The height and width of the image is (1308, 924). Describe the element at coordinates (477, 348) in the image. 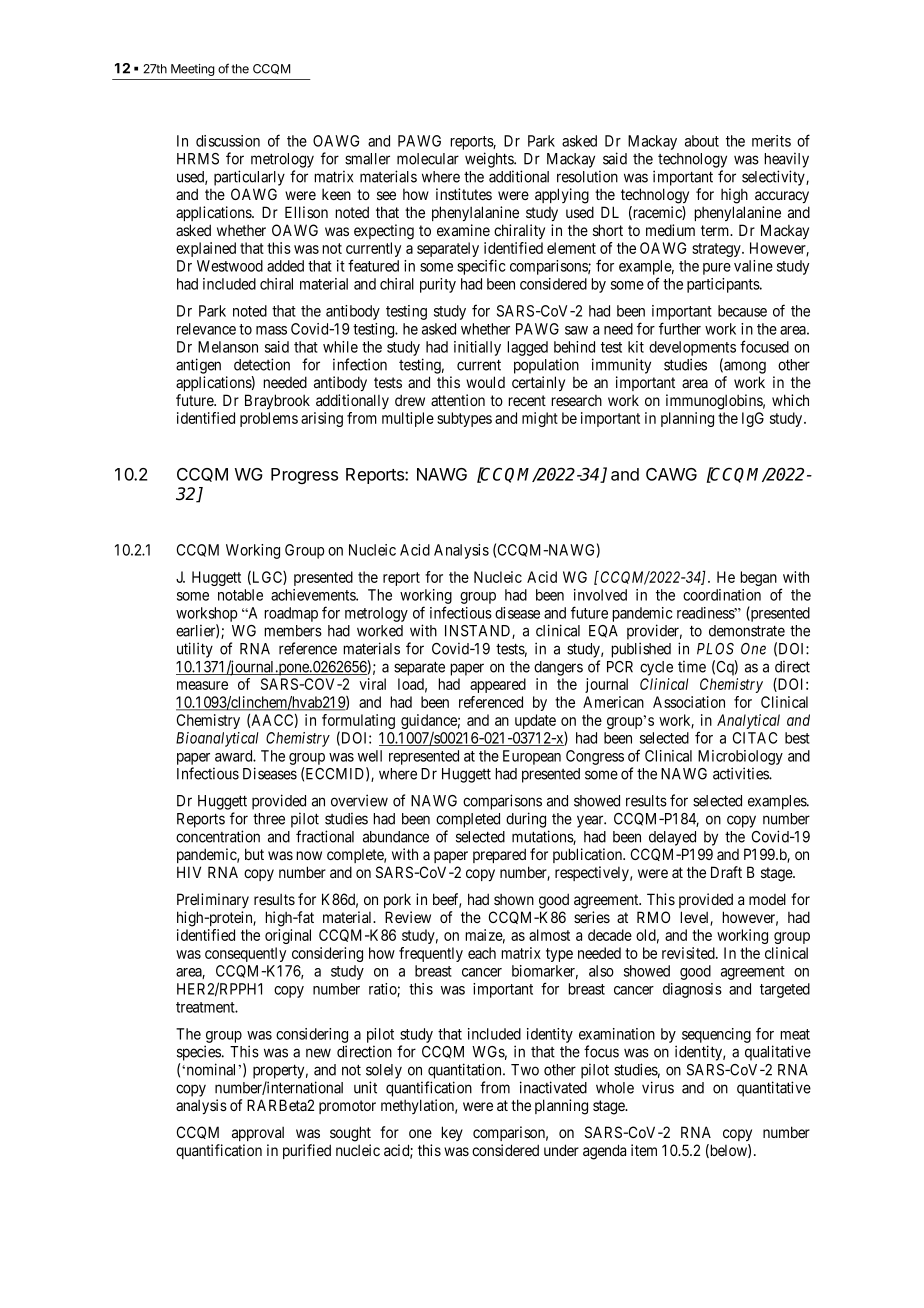

I see `initially` at that location.
